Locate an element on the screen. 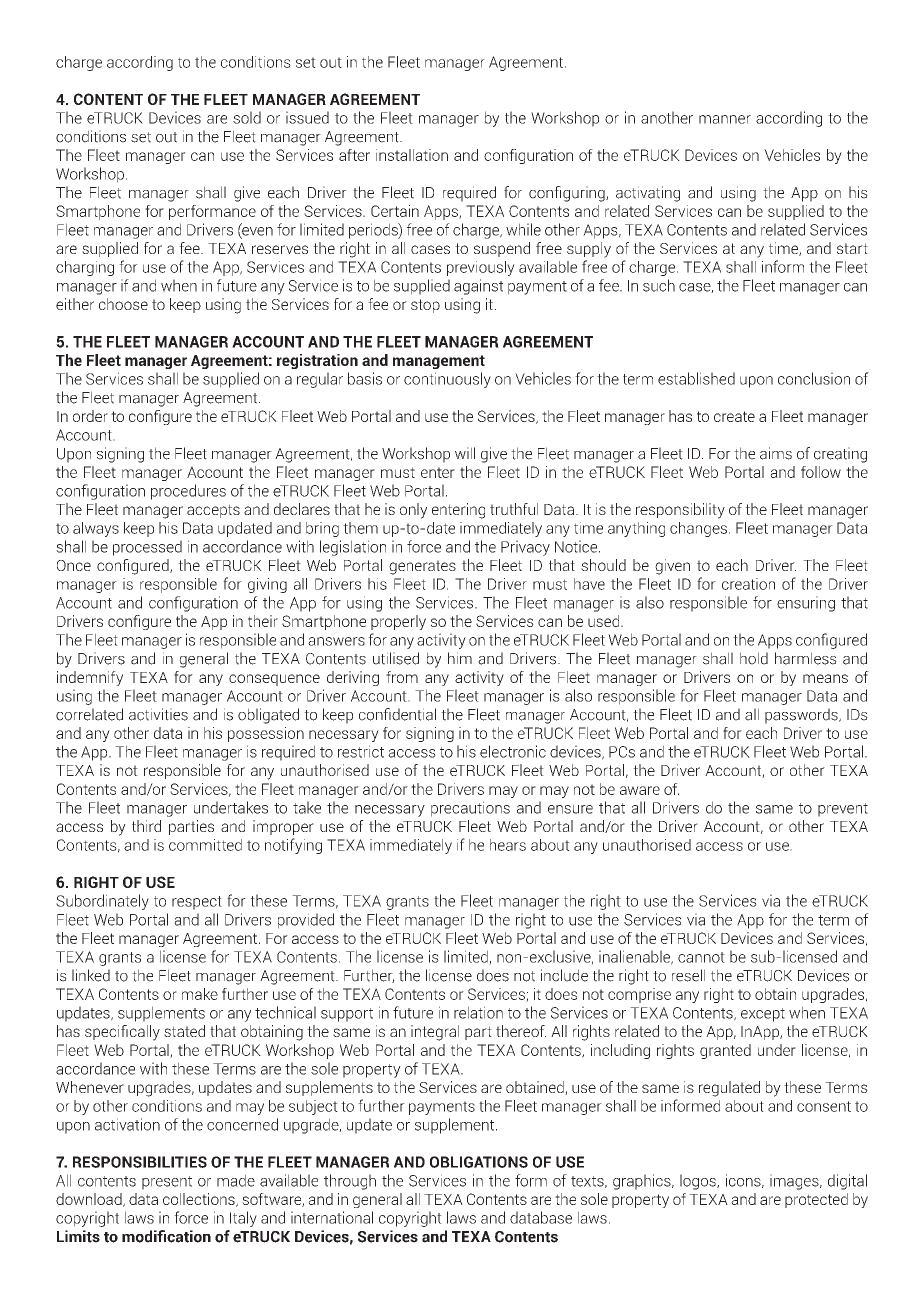 This screenshot has height=1308, width=924. manner is located at coordinates (725, 119).
